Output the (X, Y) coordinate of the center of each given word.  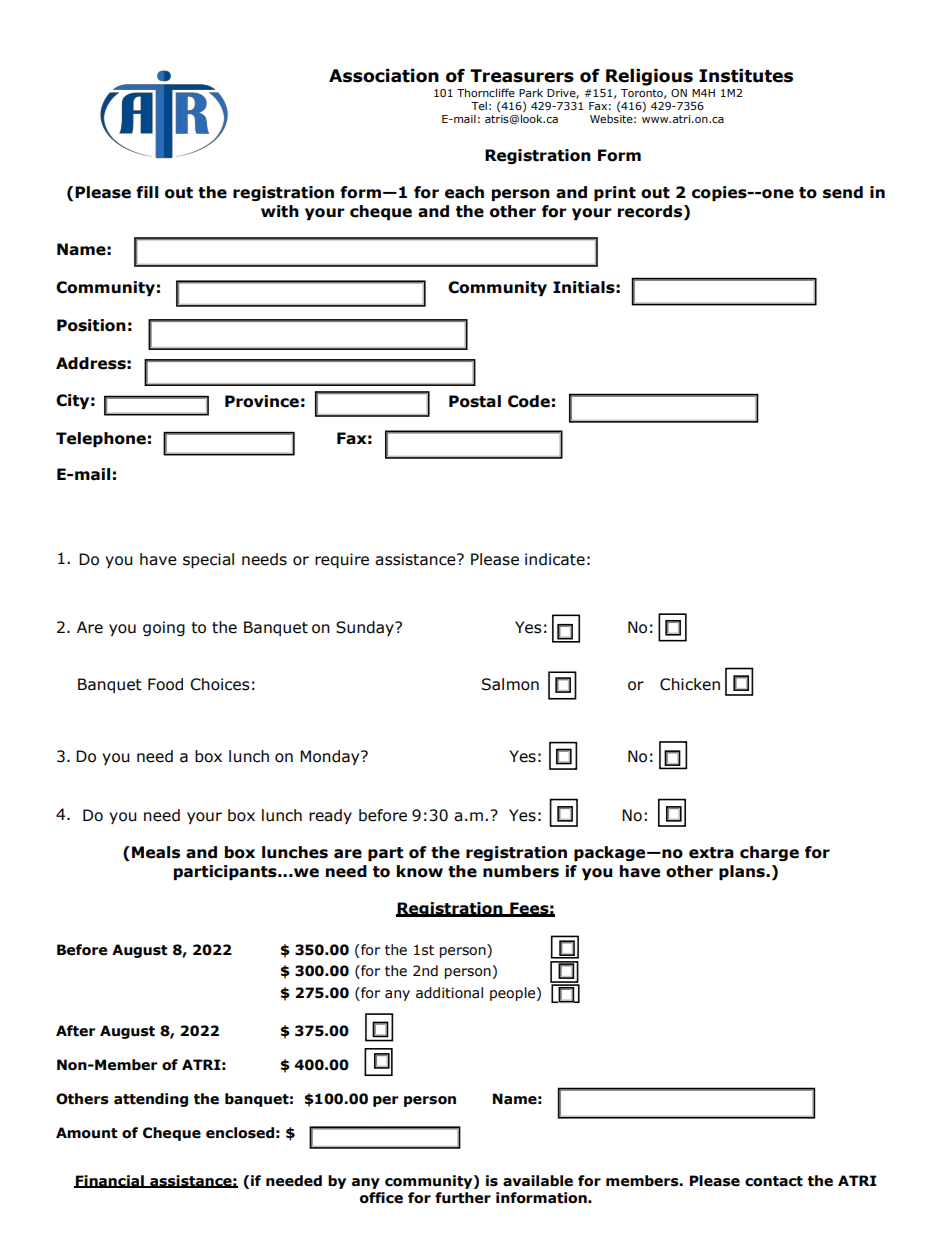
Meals (156, 852)
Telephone (101, 439)
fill (147, 192)
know (420, 871)
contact (774, 1181)
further (463, 1198)
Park (531, 92)
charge (769, 853)
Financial (110, 1181)
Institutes (746, 76)
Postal (475, 401)
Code (529, 401)
